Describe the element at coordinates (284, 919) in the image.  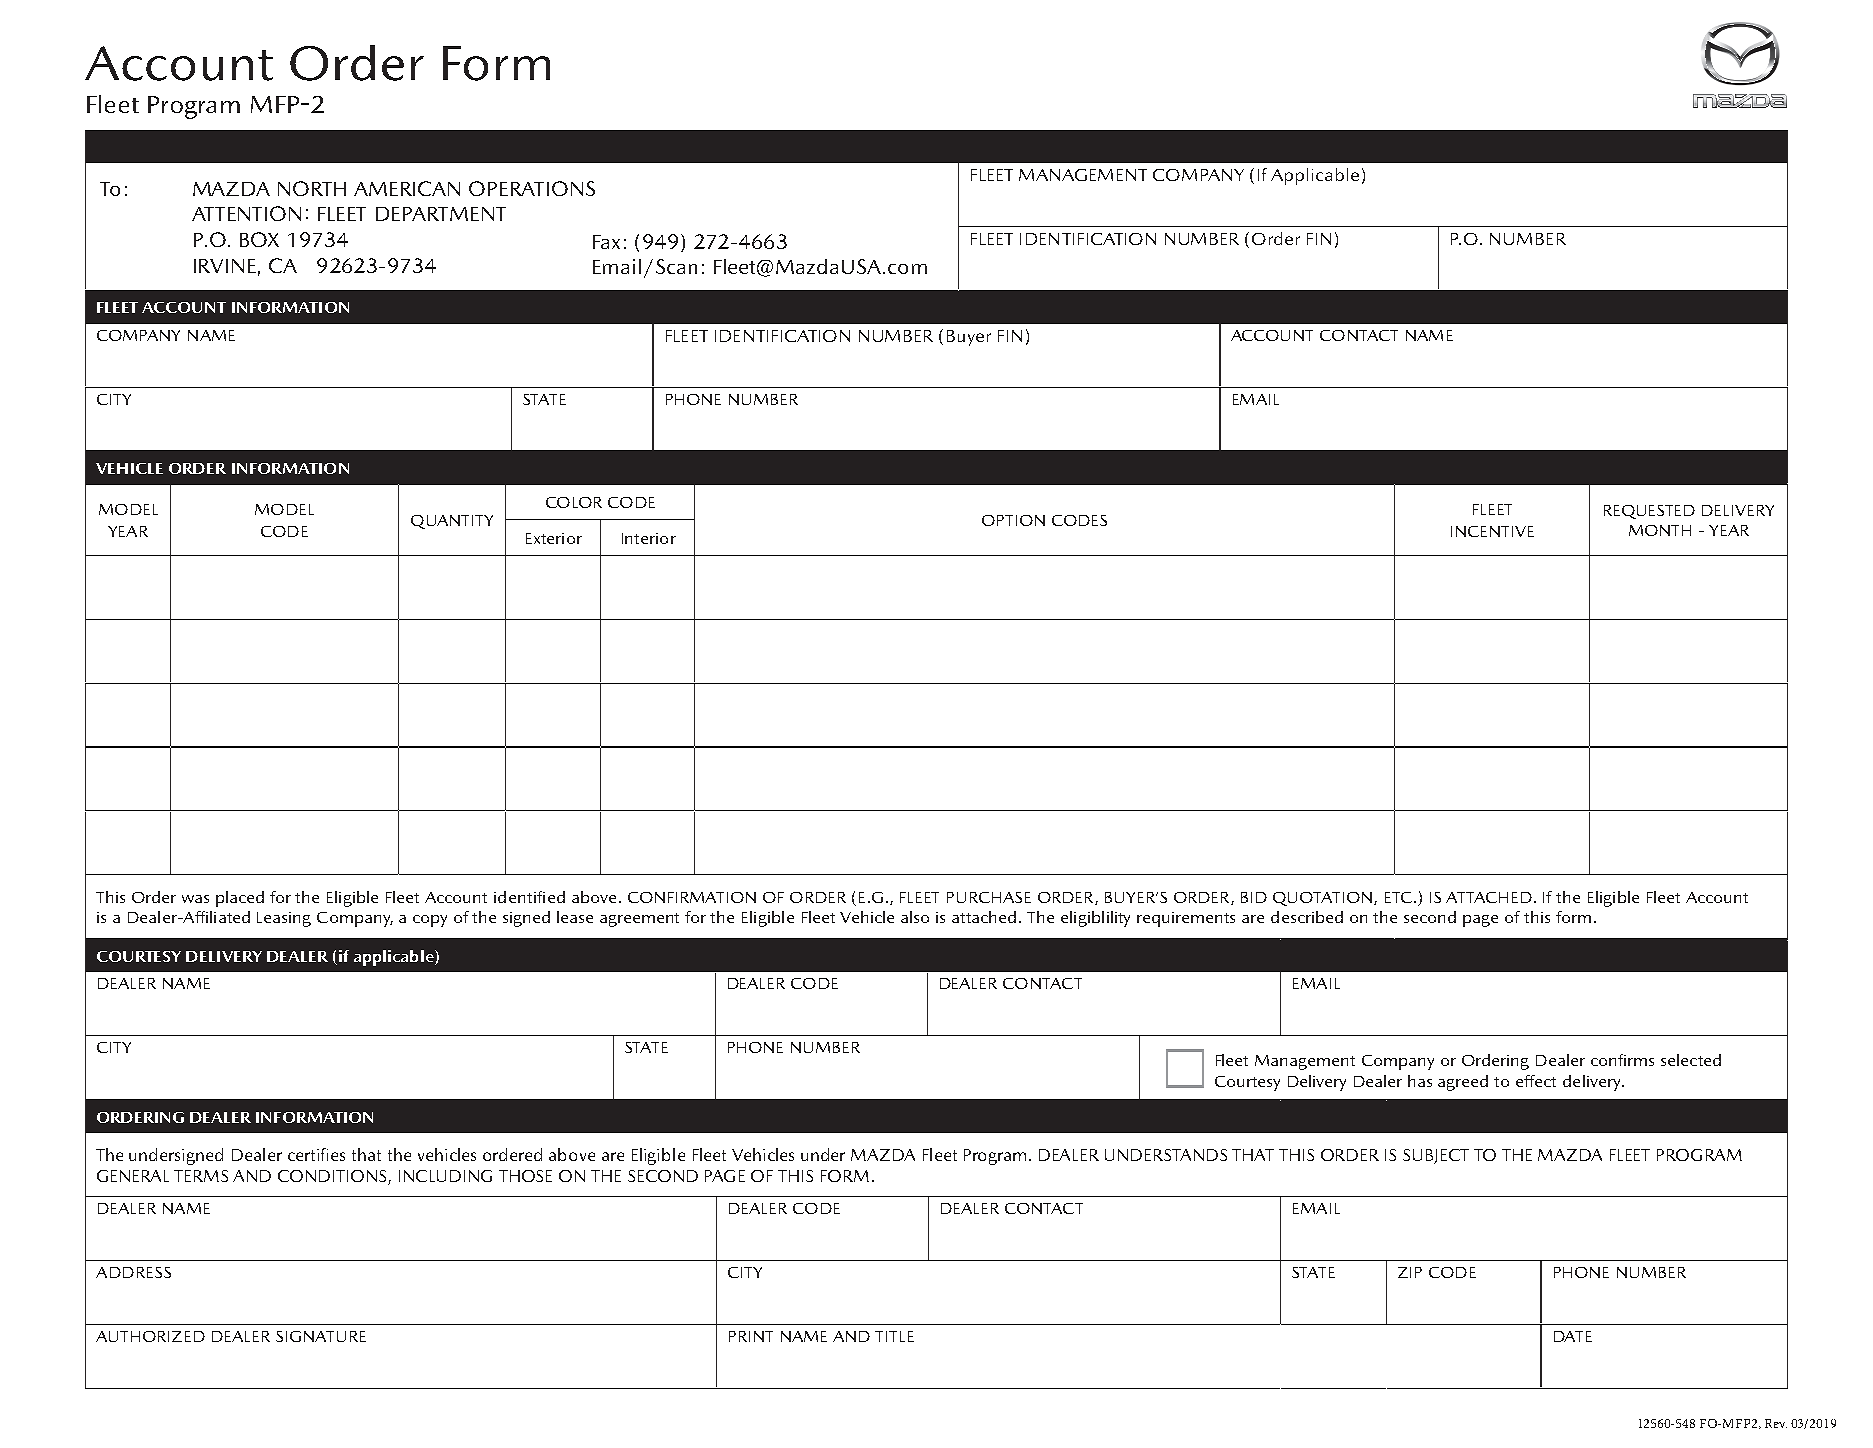
I see `Leasing` at that location.
